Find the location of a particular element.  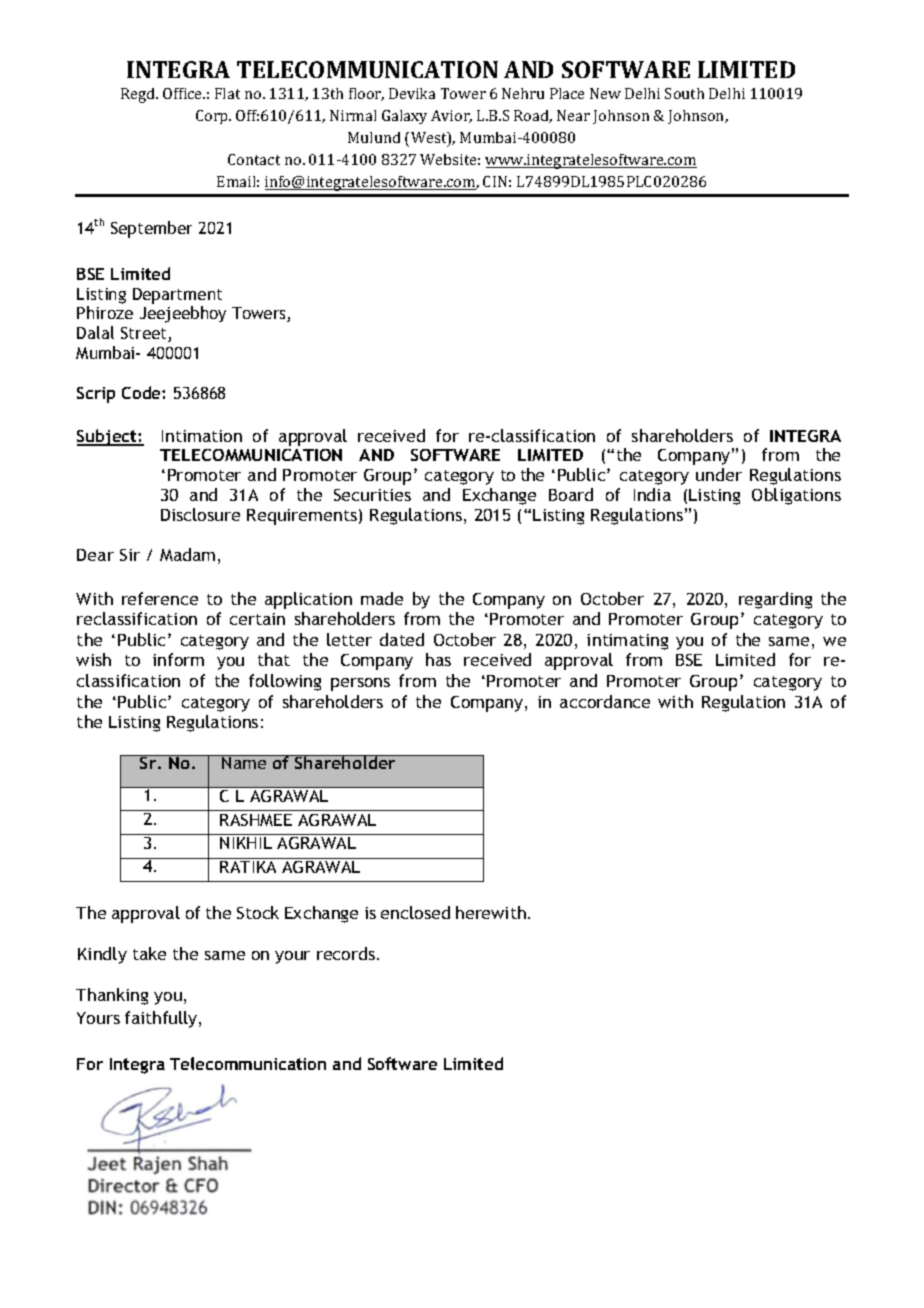

records is located at coordinates (347, 953).
